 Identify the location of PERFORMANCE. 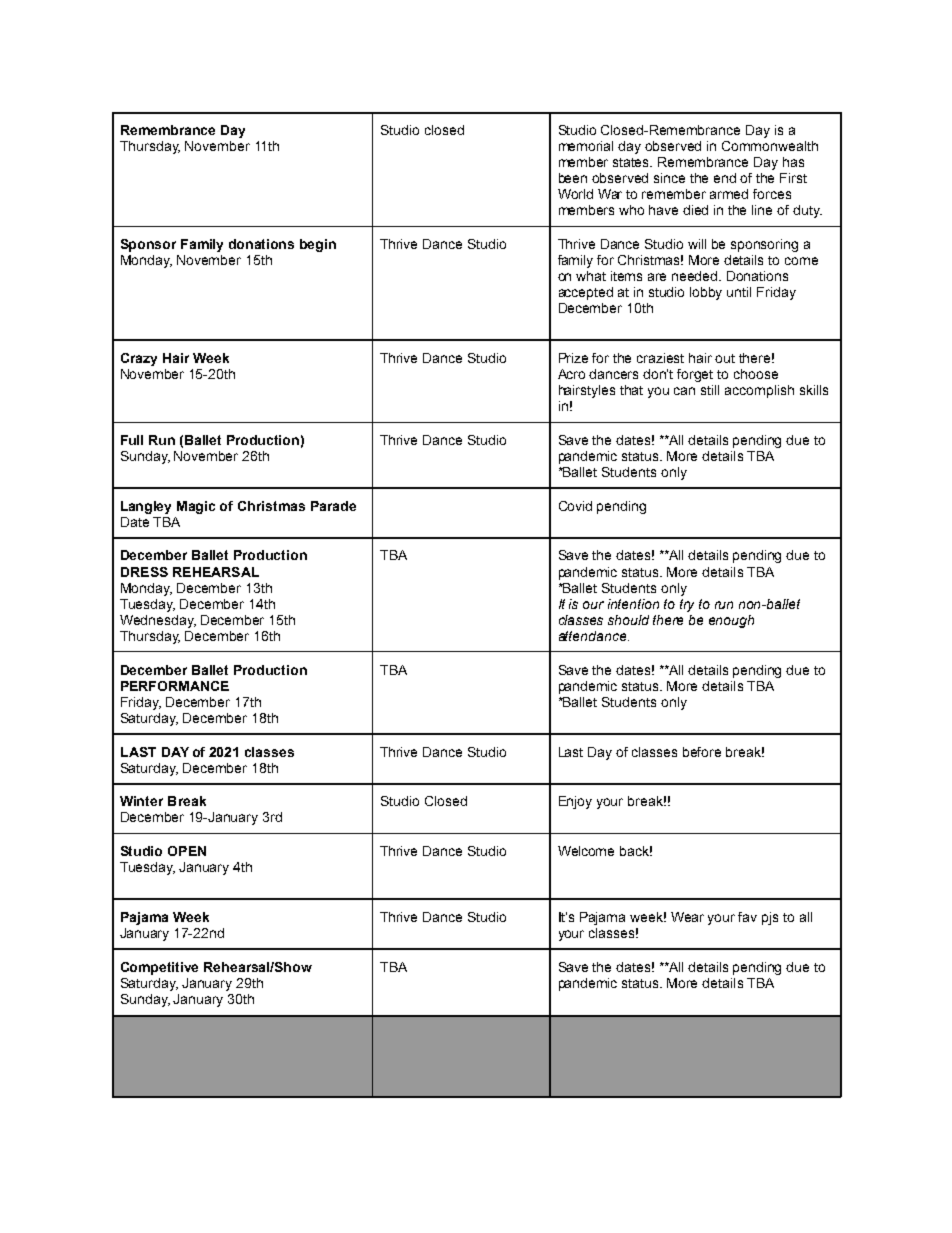
(175, 686).
